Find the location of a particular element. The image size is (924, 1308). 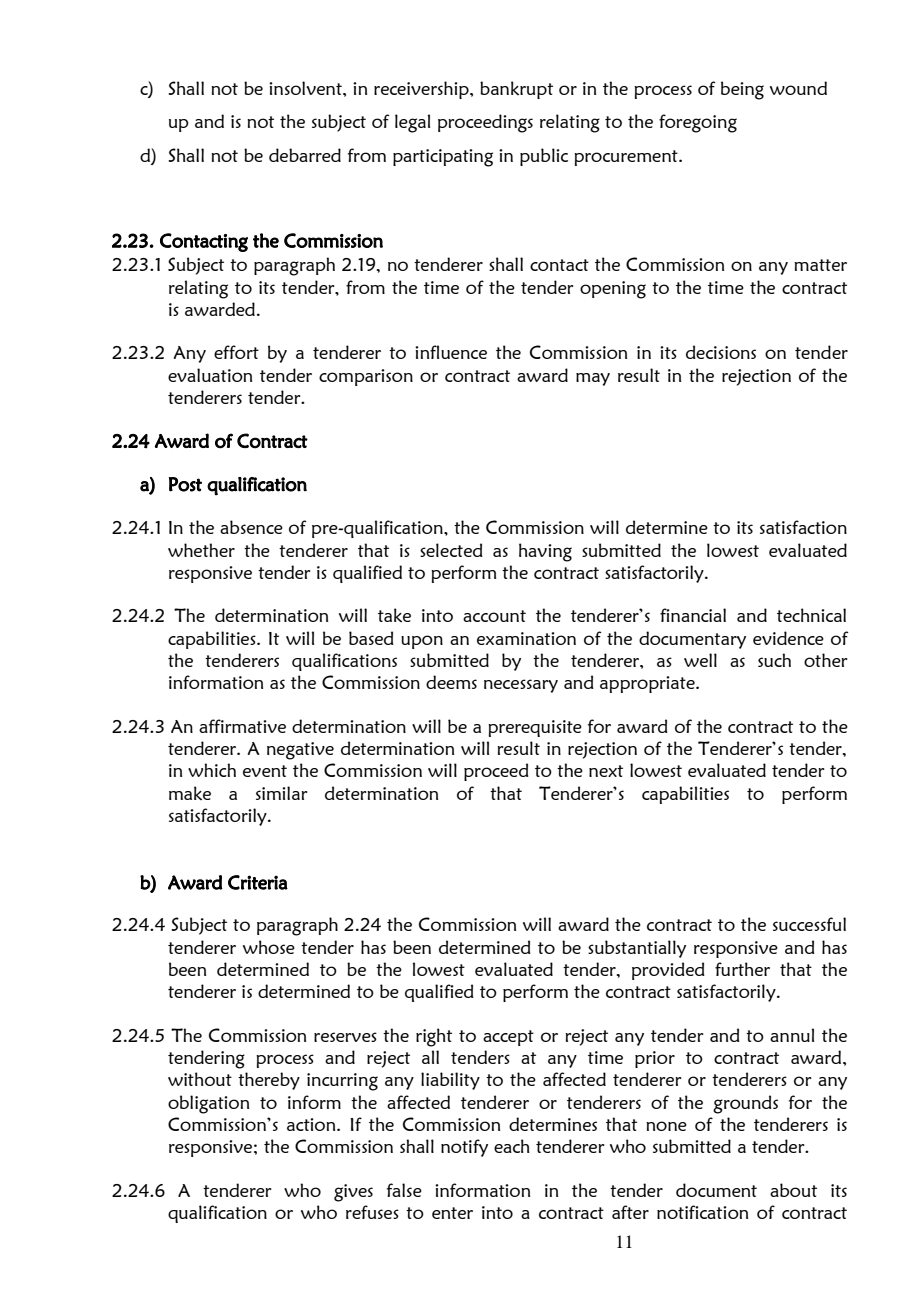

substantially is located at coordinates (637, 949).
